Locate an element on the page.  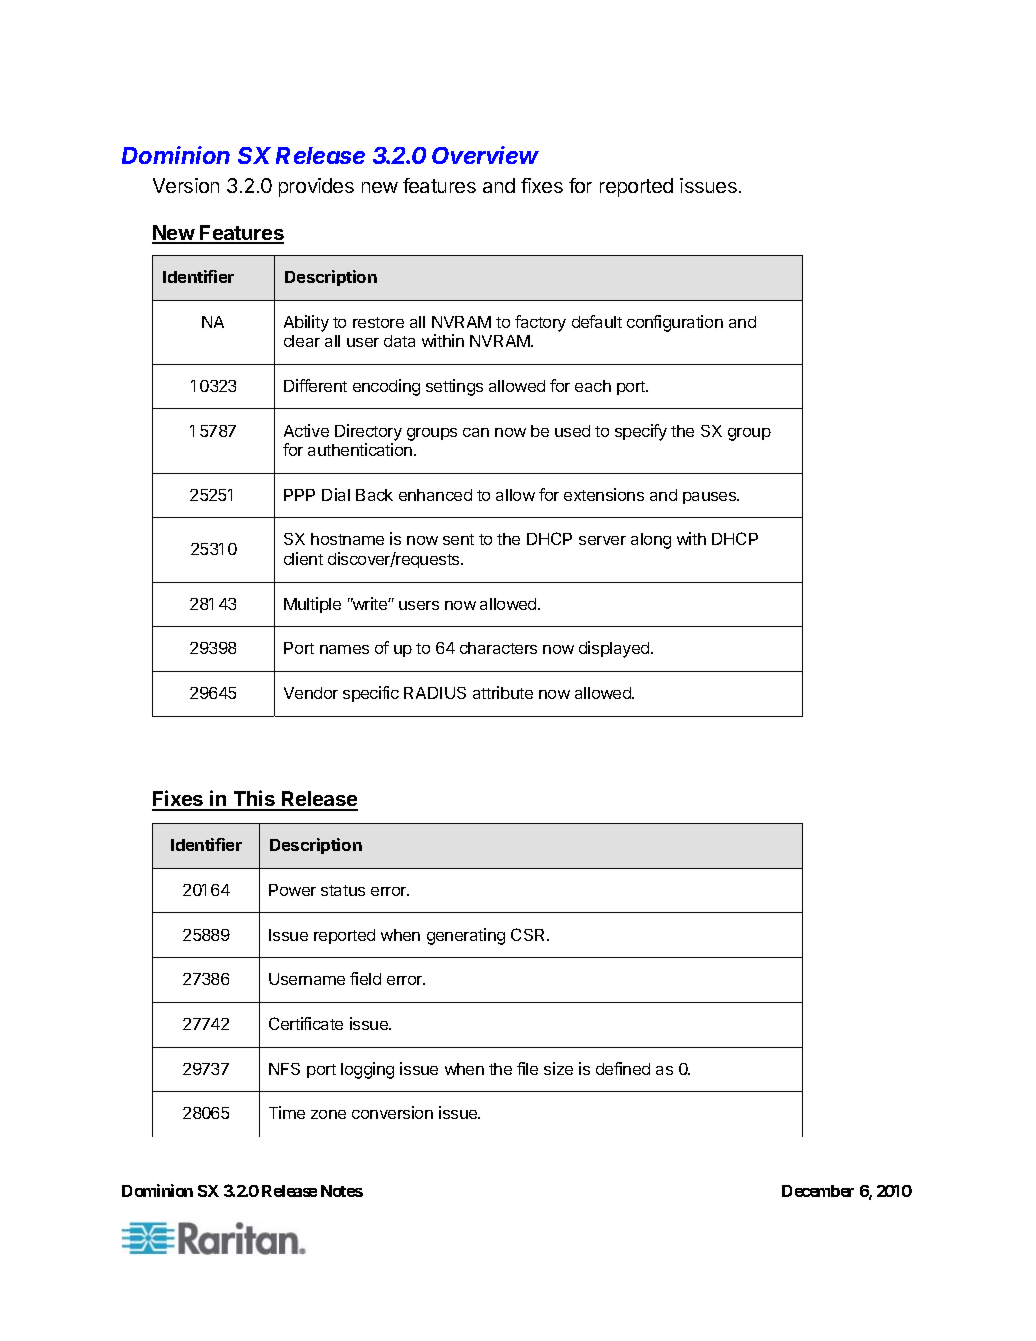
configuration is located at coordinates (675, 323).
